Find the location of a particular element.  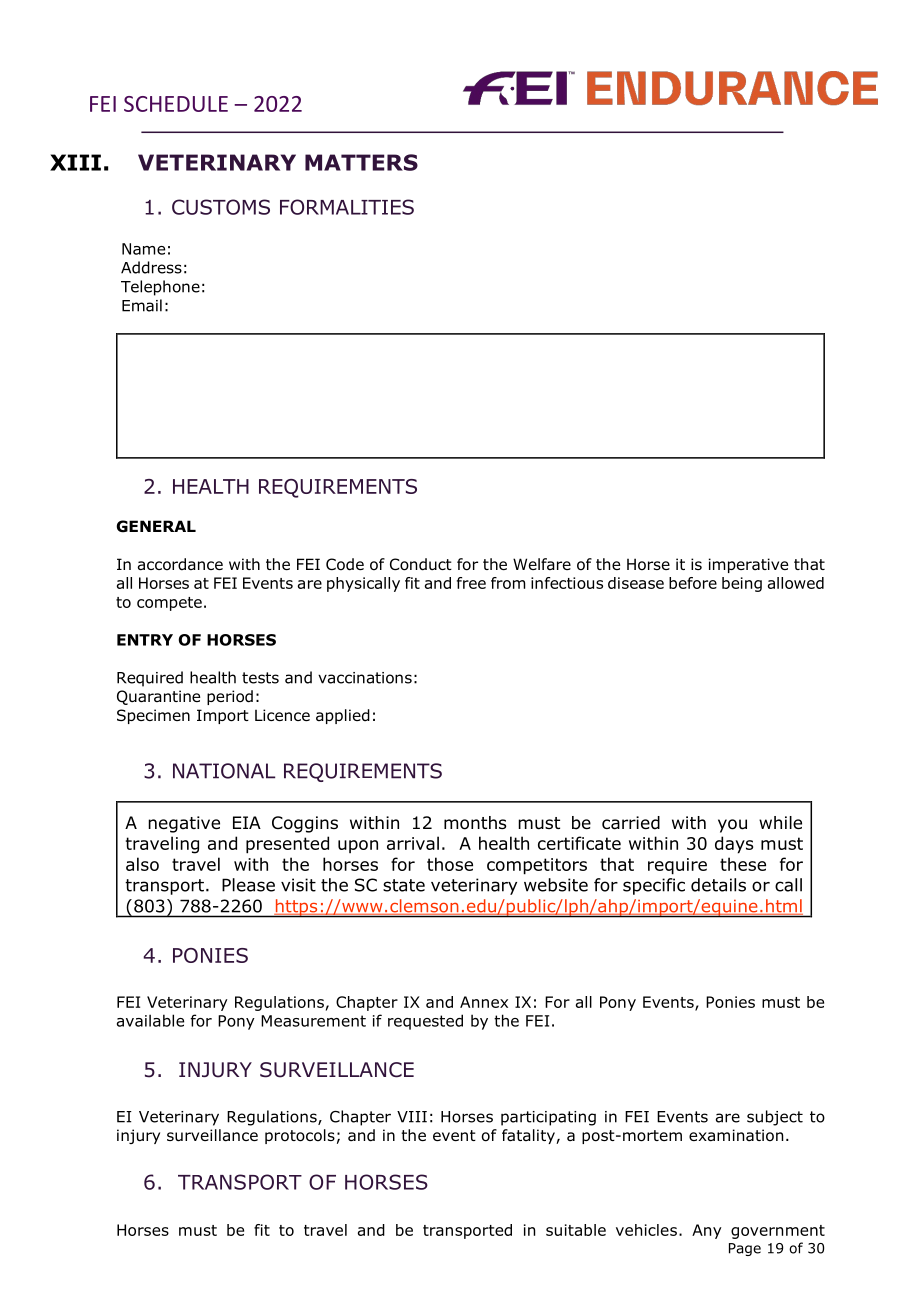

Any is located at coordinates (707, 1231).
